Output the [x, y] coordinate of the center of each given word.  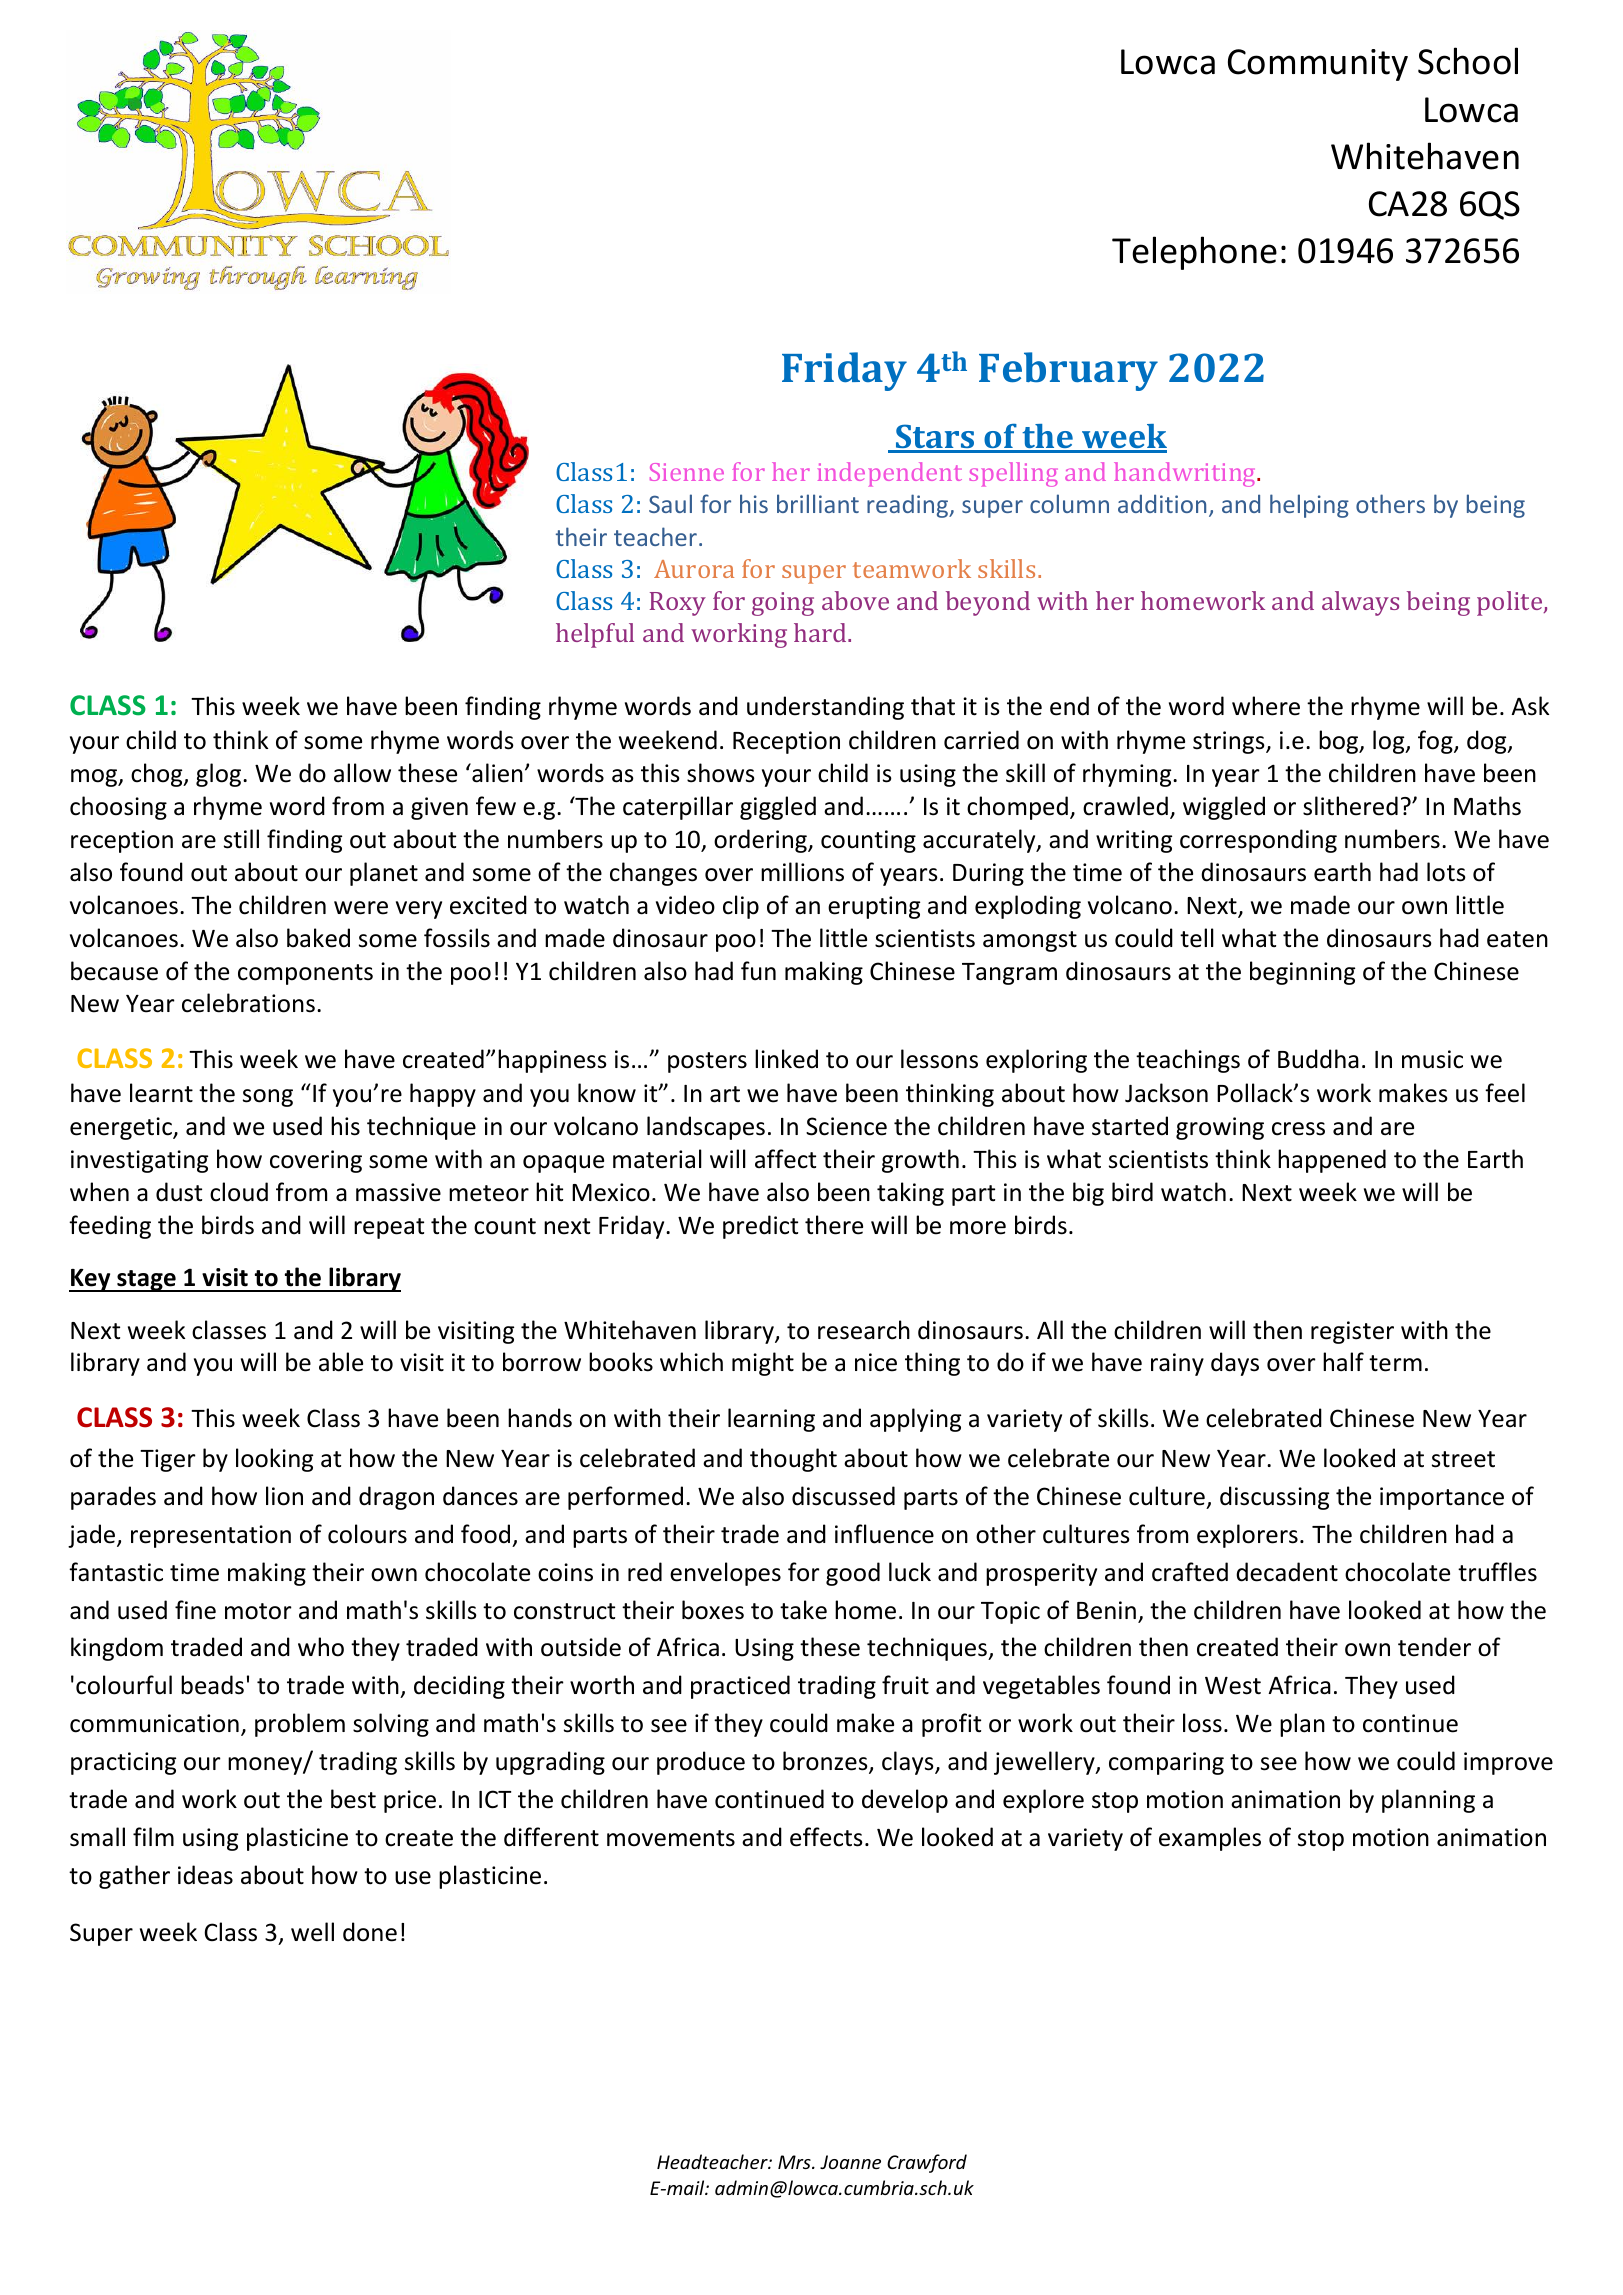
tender [1434, 1647]
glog [220, 775]
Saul [670, 503]
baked [318, 938]
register [1352, 1332]
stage [146, 1281]
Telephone [1194, 253]
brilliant [818, 503]
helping [1309, 506]
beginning [1302, 973]
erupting [874, 907]
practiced [740, 1687]
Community [1318, 65]
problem [300, 1725]
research [864, 1330]
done [370, 1932]
